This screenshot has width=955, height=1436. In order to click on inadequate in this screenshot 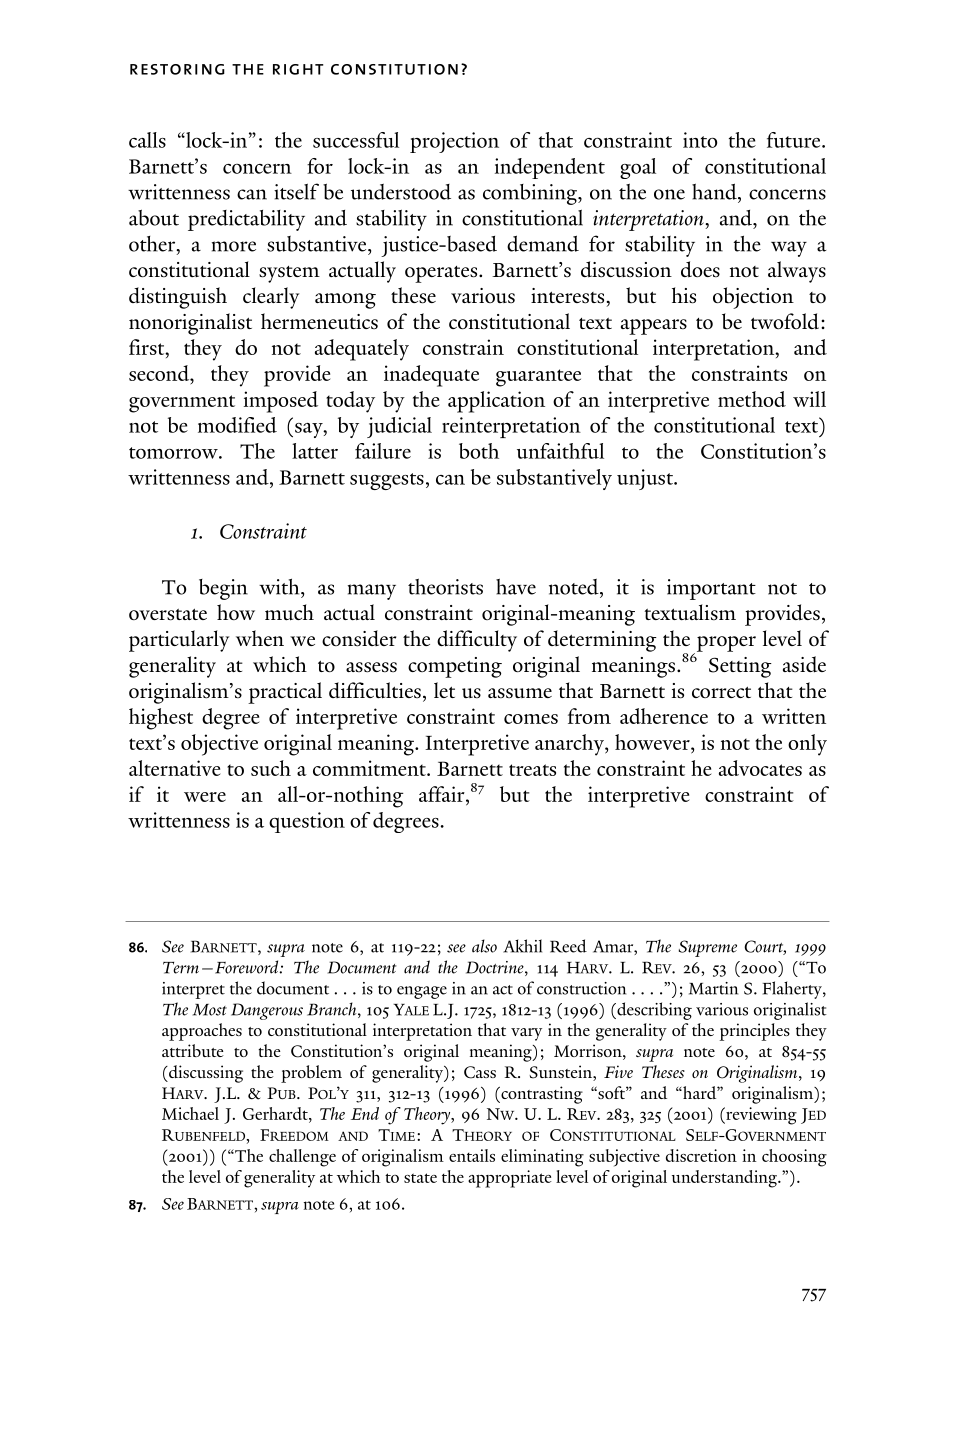, I will do `click(431, 376)`.
